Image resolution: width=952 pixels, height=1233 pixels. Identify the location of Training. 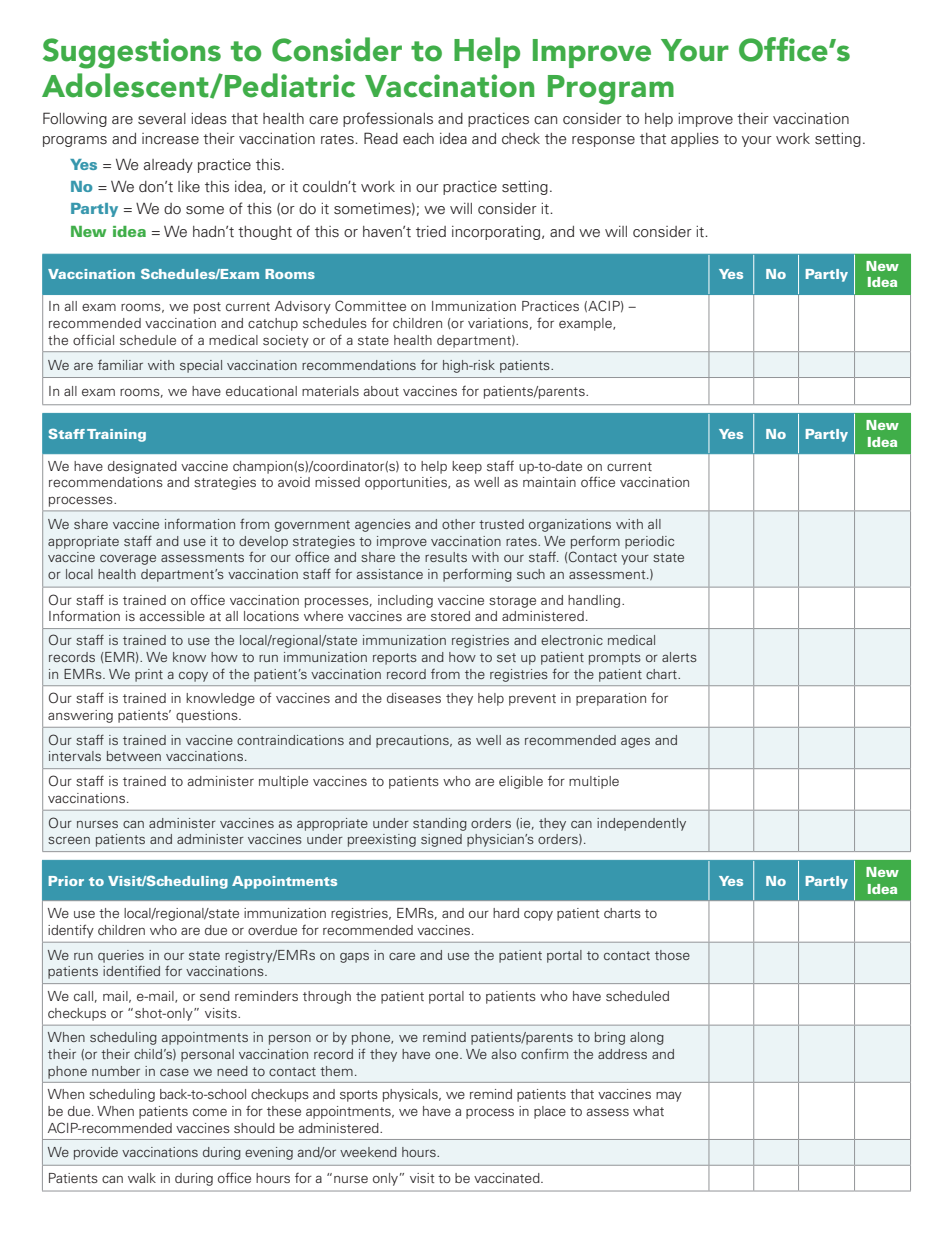
(116, 435).
